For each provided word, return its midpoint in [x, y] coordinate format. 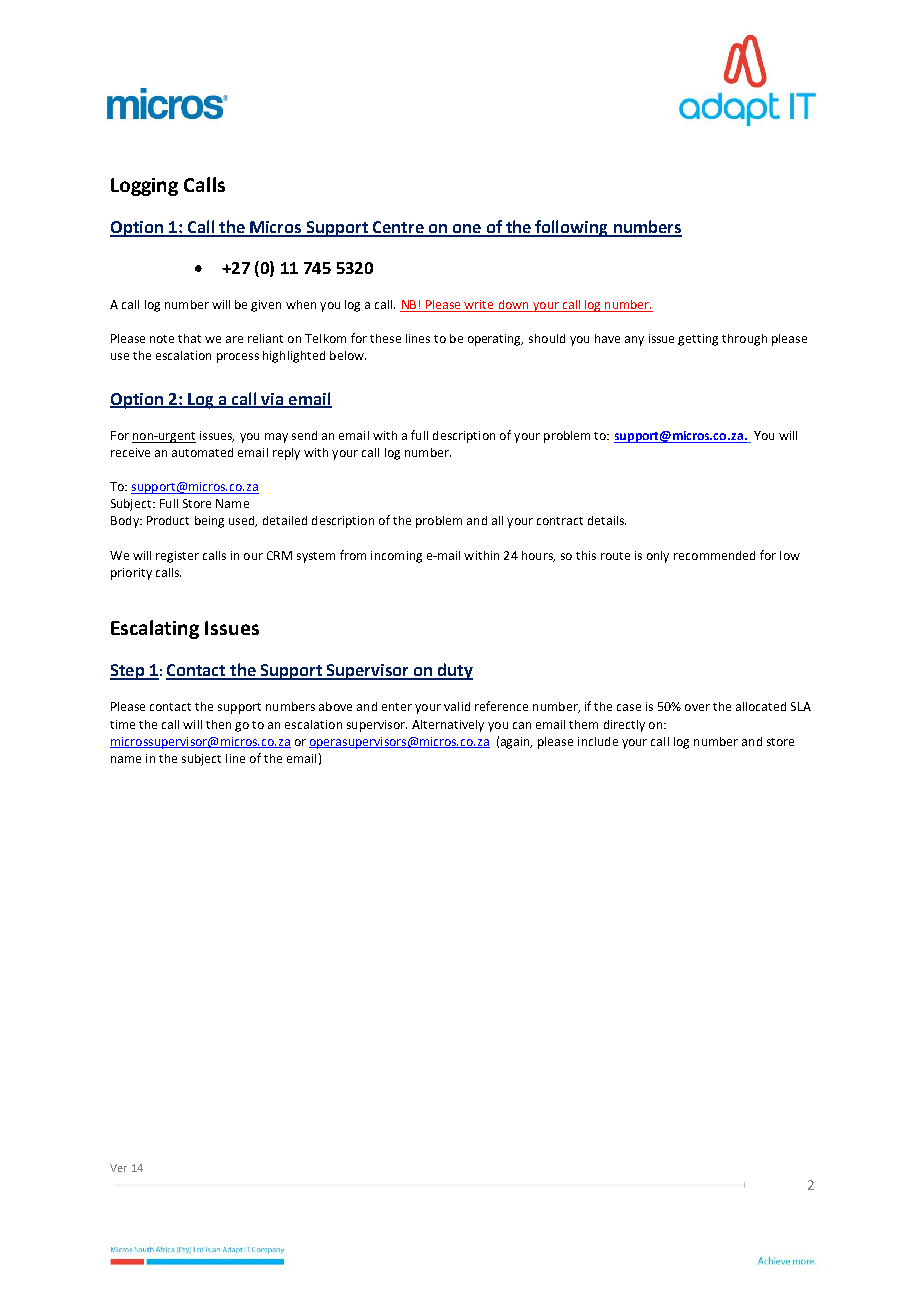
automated [202, 452]
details [607, 520]
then [218, 724]
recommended [714, 555]
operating [495, 340]
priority [131, 574]
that [189, 338]
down [513, 306]
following [572, 228]
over [697, 707]
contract [560, 521]
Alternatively [448, 726]
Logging [144, 187]
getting [698, 340]
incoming [396, 557]
